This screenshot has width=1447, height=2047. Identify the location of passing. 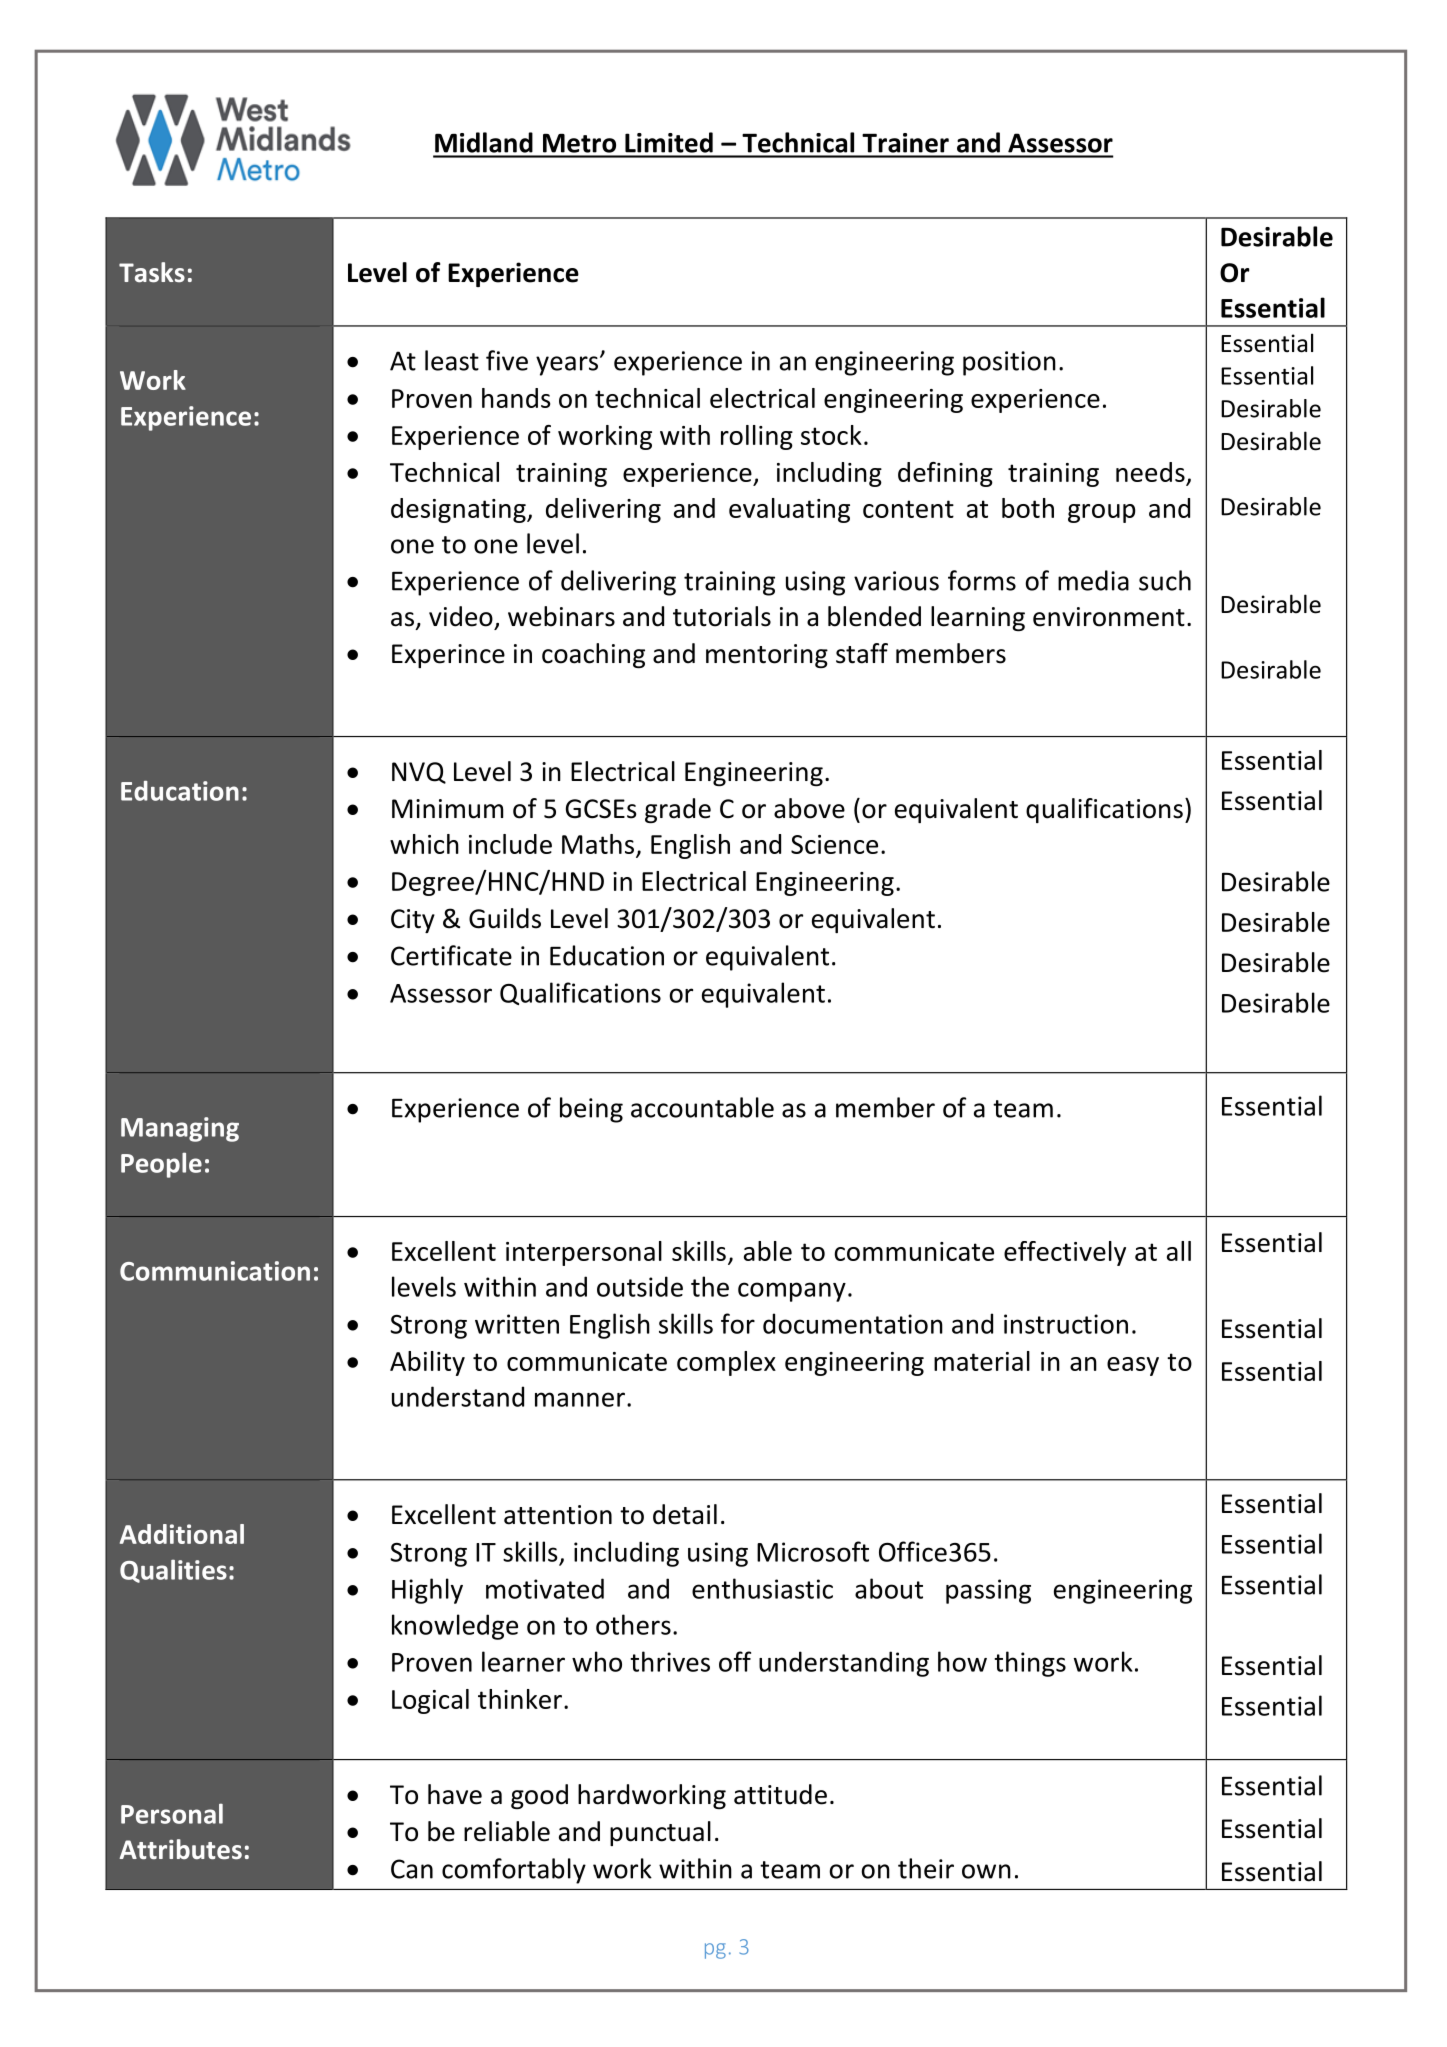
(988, 1591).
